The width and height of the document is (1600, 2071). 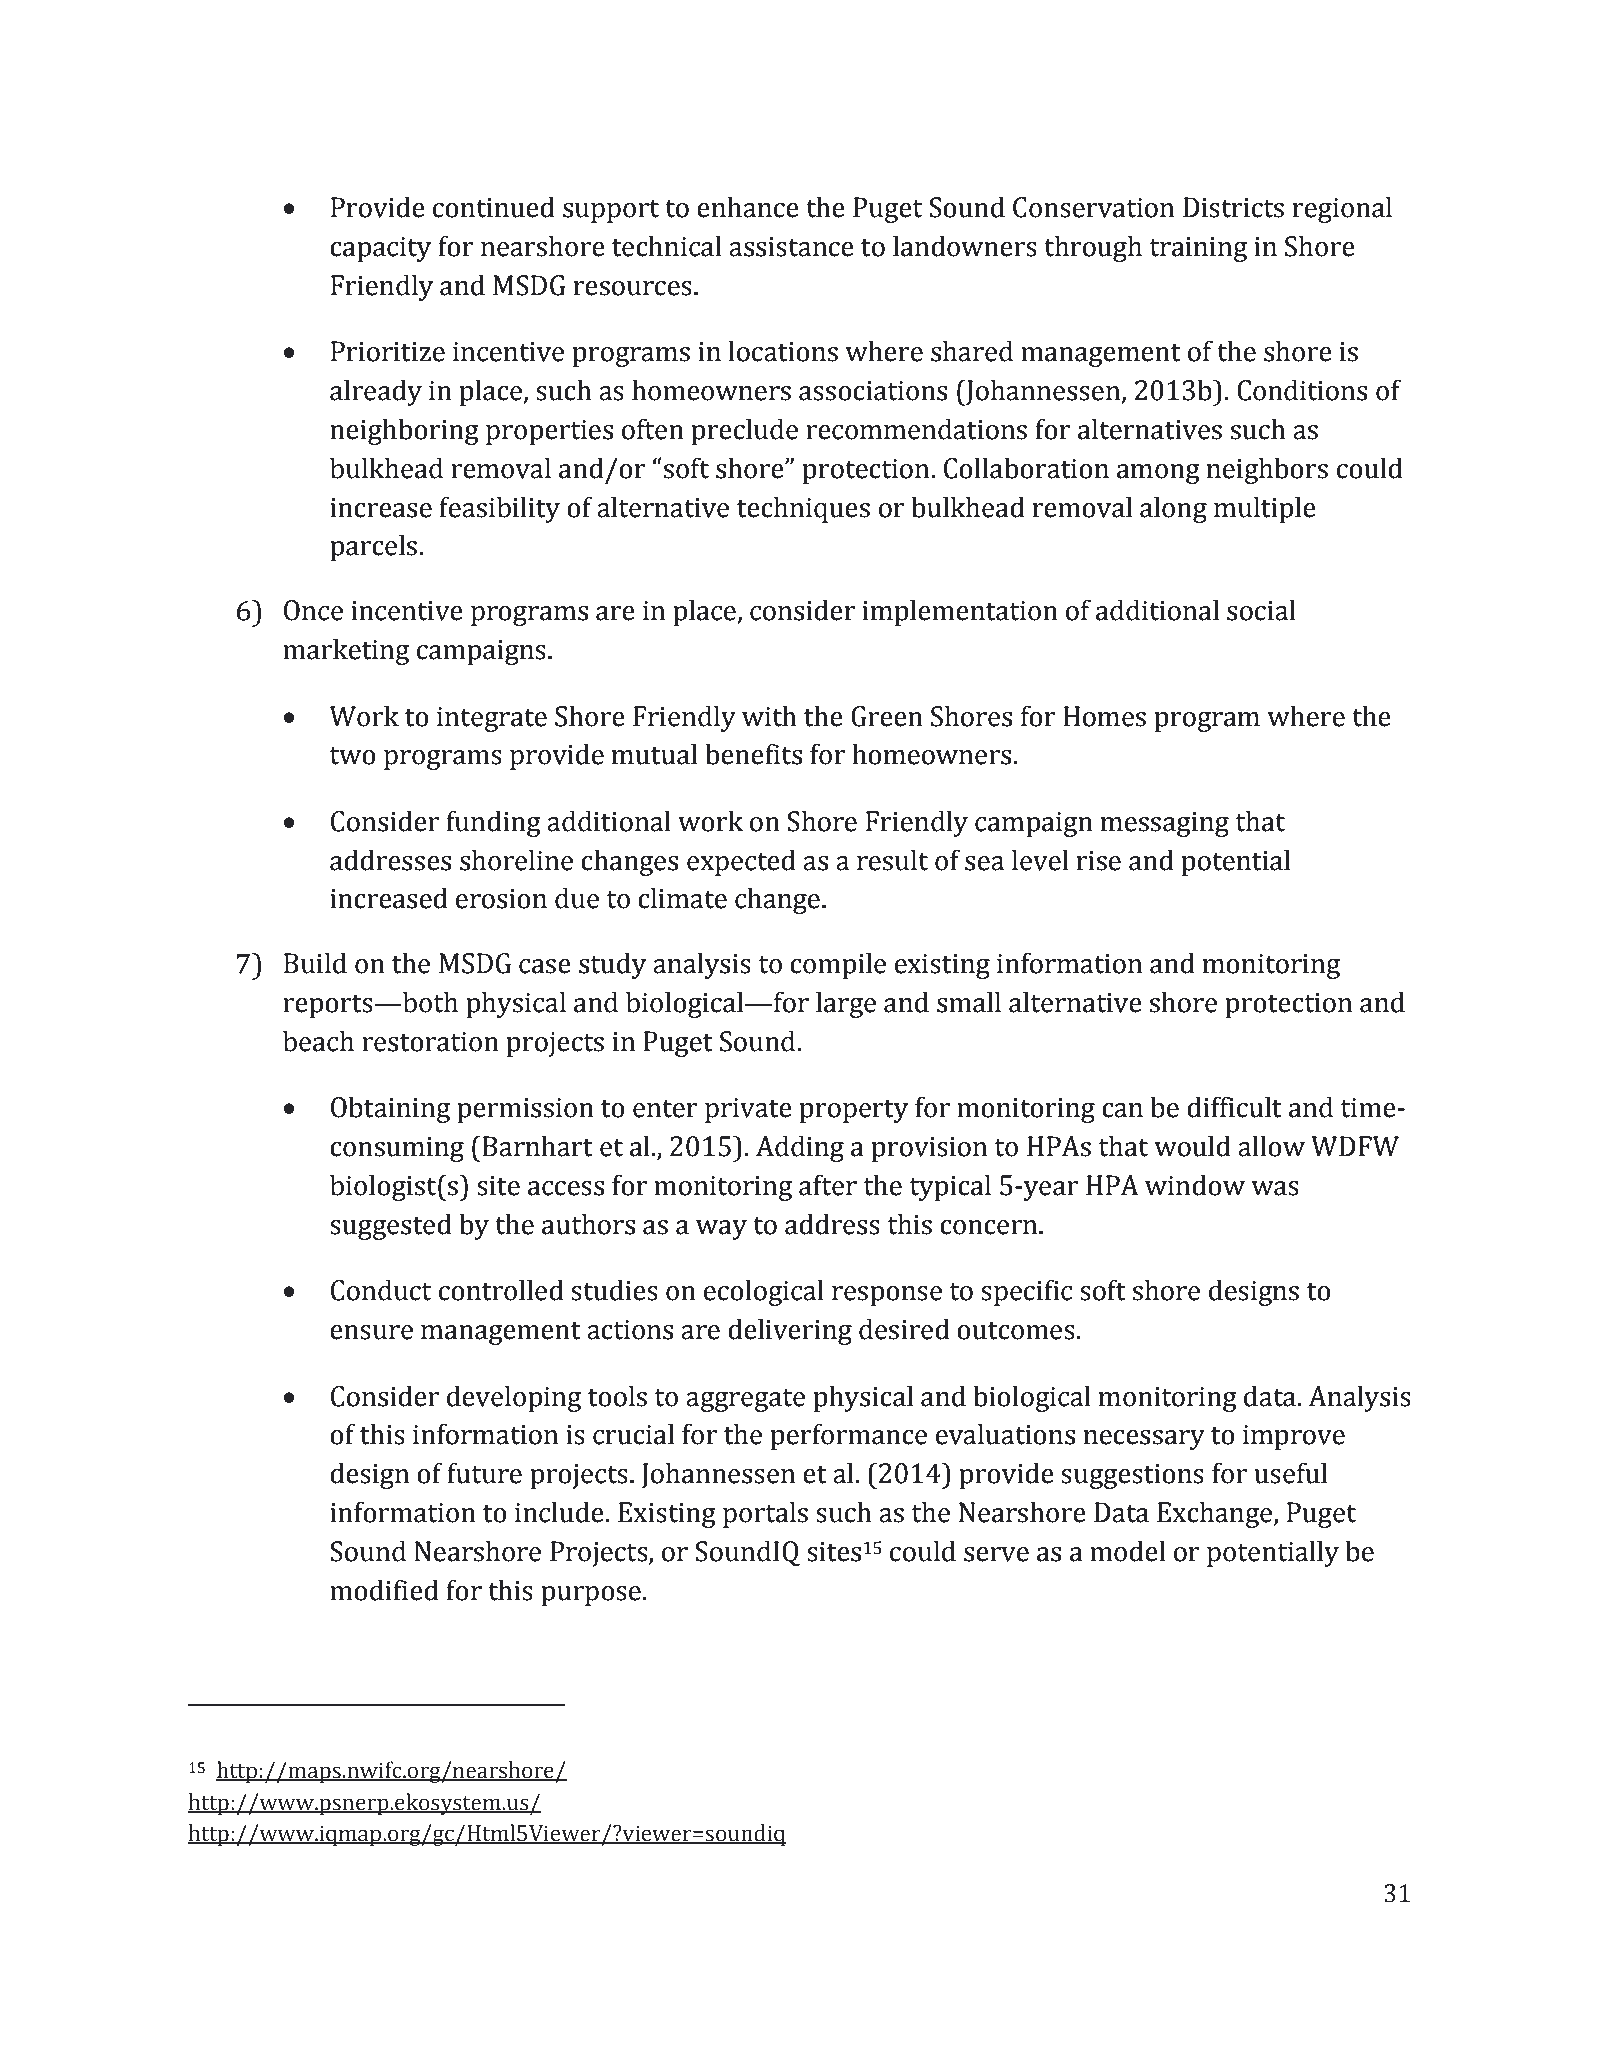 I want to click on Conduct, so click(x=381, y=1290).
